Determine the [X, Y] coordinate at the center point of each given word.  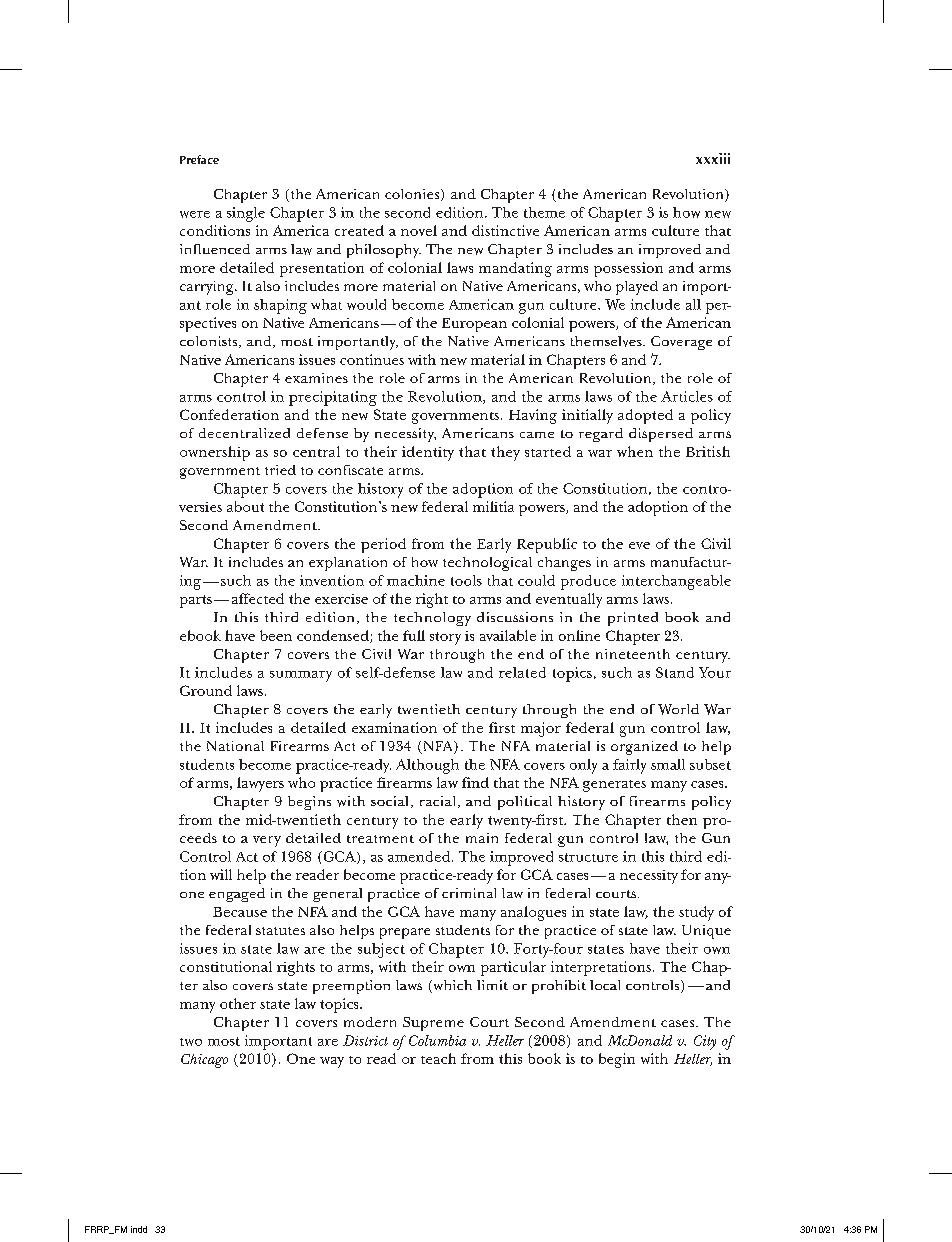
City [705, 1042]
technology [432, 619]
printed [633, 619]
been [276, 635]
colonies [413, 195]
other [238, 1003]
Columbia [437, 1040]
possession [628, 269]
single [246, 214]
